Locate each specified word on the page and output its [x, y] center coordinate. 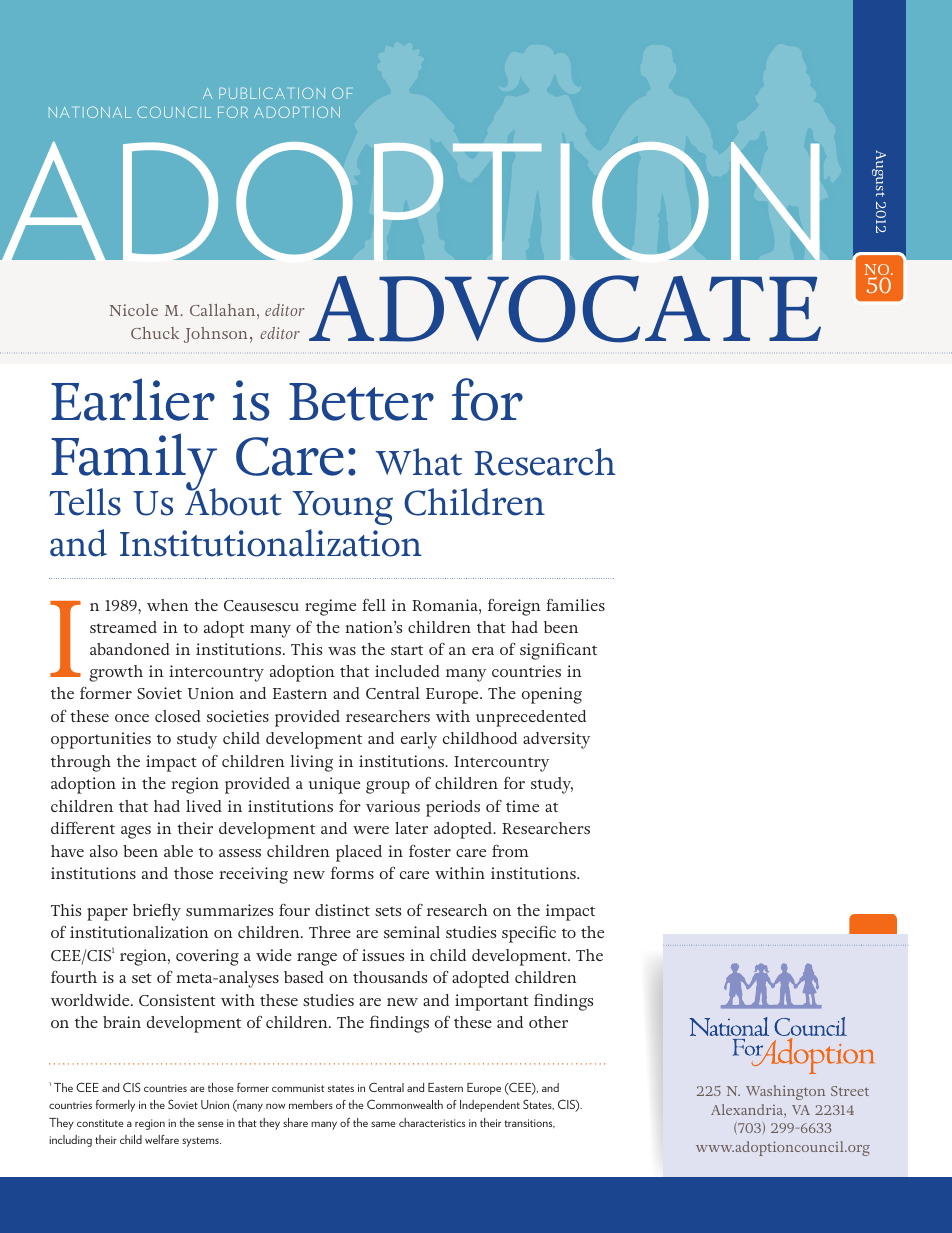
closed [178, 716]
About [233, 501]
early [419, 740]
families [575, 604]
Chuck [155, 333]
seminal [412, 932]
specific [529, 934]
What [418, 462]
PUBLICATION [272, 93]
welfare [162, 1139]
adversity [556, 740]
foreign [514, 607]
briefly [157, 912]
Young [342, 508]
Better [361, 402]
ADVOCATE [565, 309]
